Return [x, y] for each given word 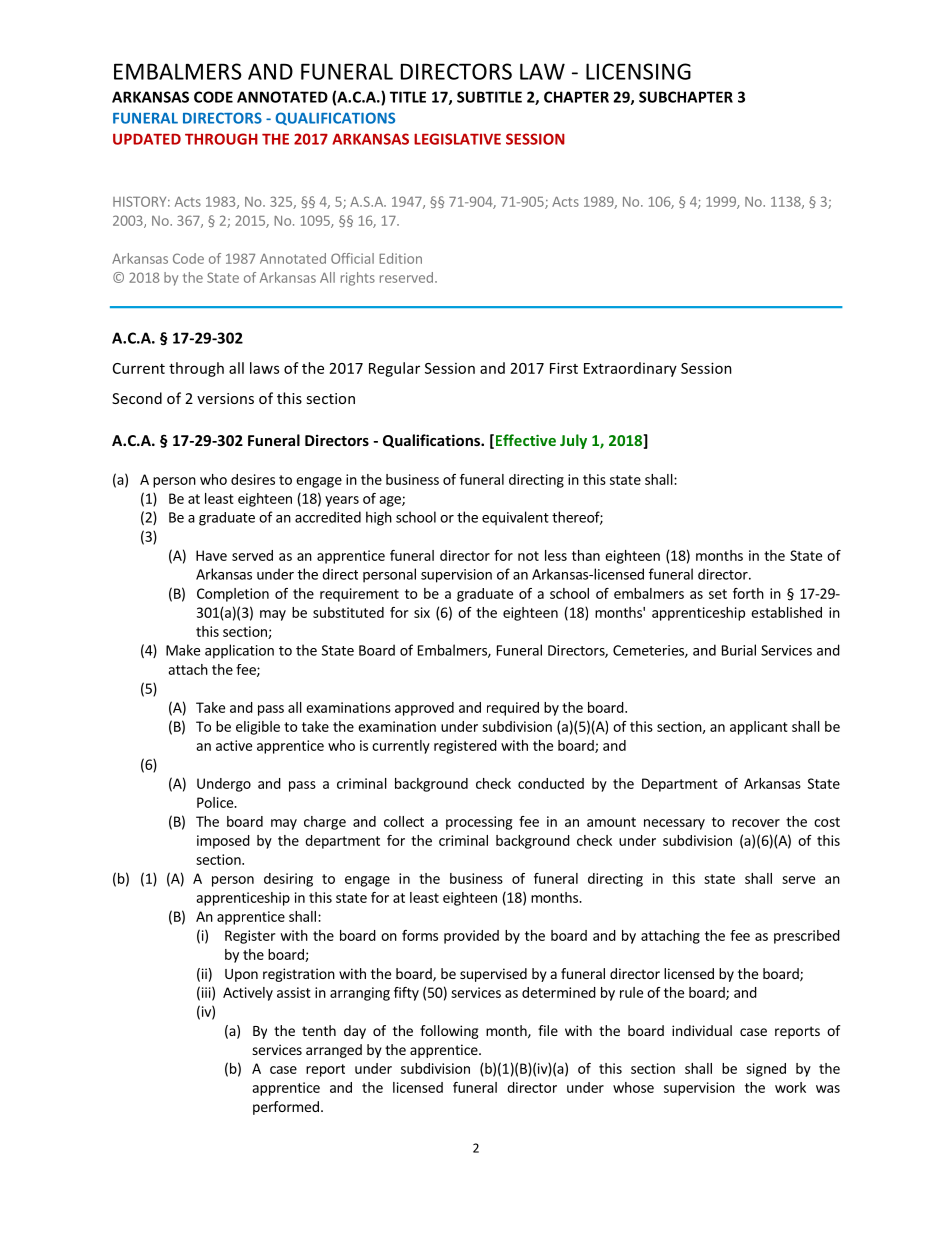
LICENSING [638, 71]
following [449, 1032]
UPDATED [147, 139]
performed [286, 1108]
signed [766, 1070]
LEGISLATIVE [457, 139]
